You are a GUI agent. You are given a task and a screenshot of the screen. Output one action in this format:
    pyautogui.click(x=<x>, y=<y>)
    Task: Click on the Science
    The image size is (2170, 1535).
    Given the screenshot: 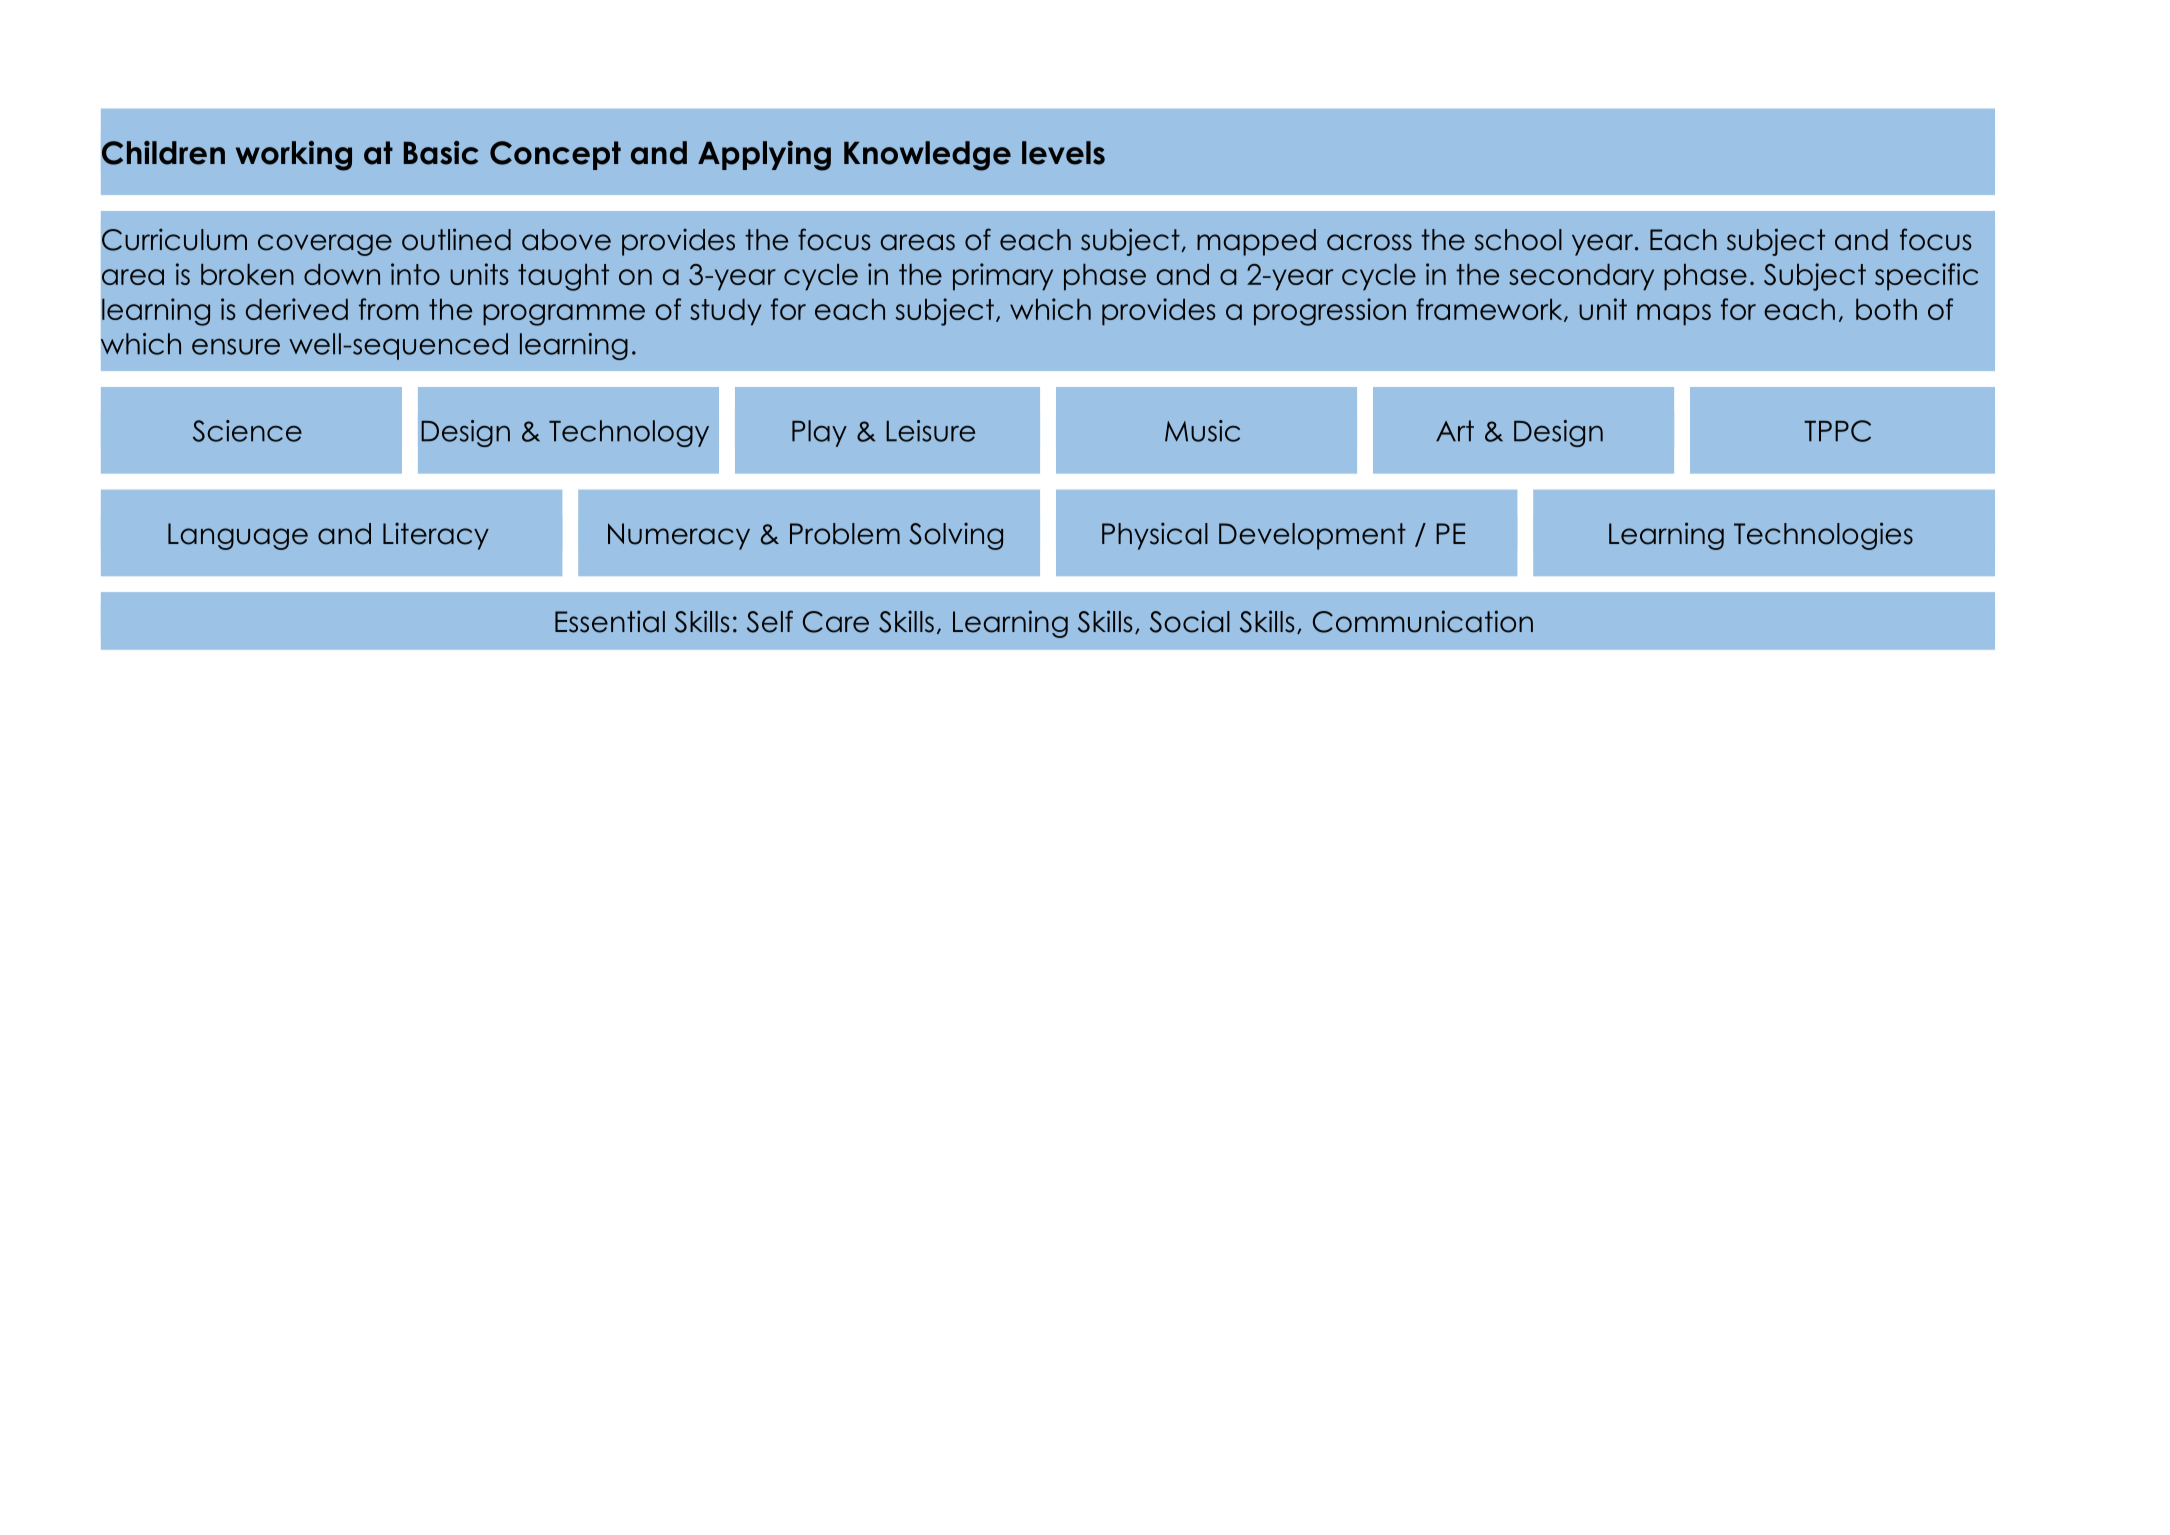 What is the action you would take?
    pyautogui.click(x=247, y=431)
